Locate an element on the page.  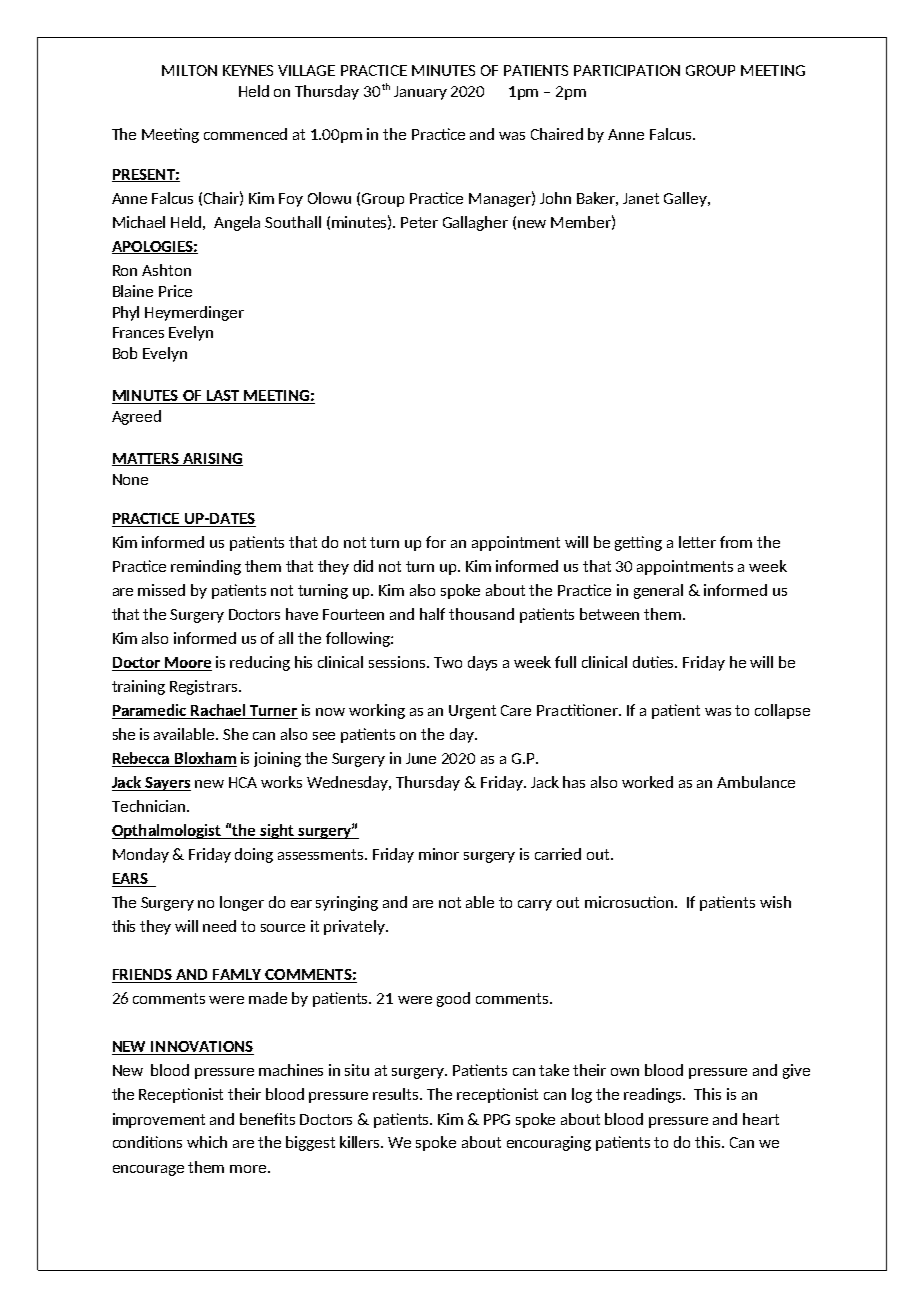
did is located at coordinates (363, 566).
